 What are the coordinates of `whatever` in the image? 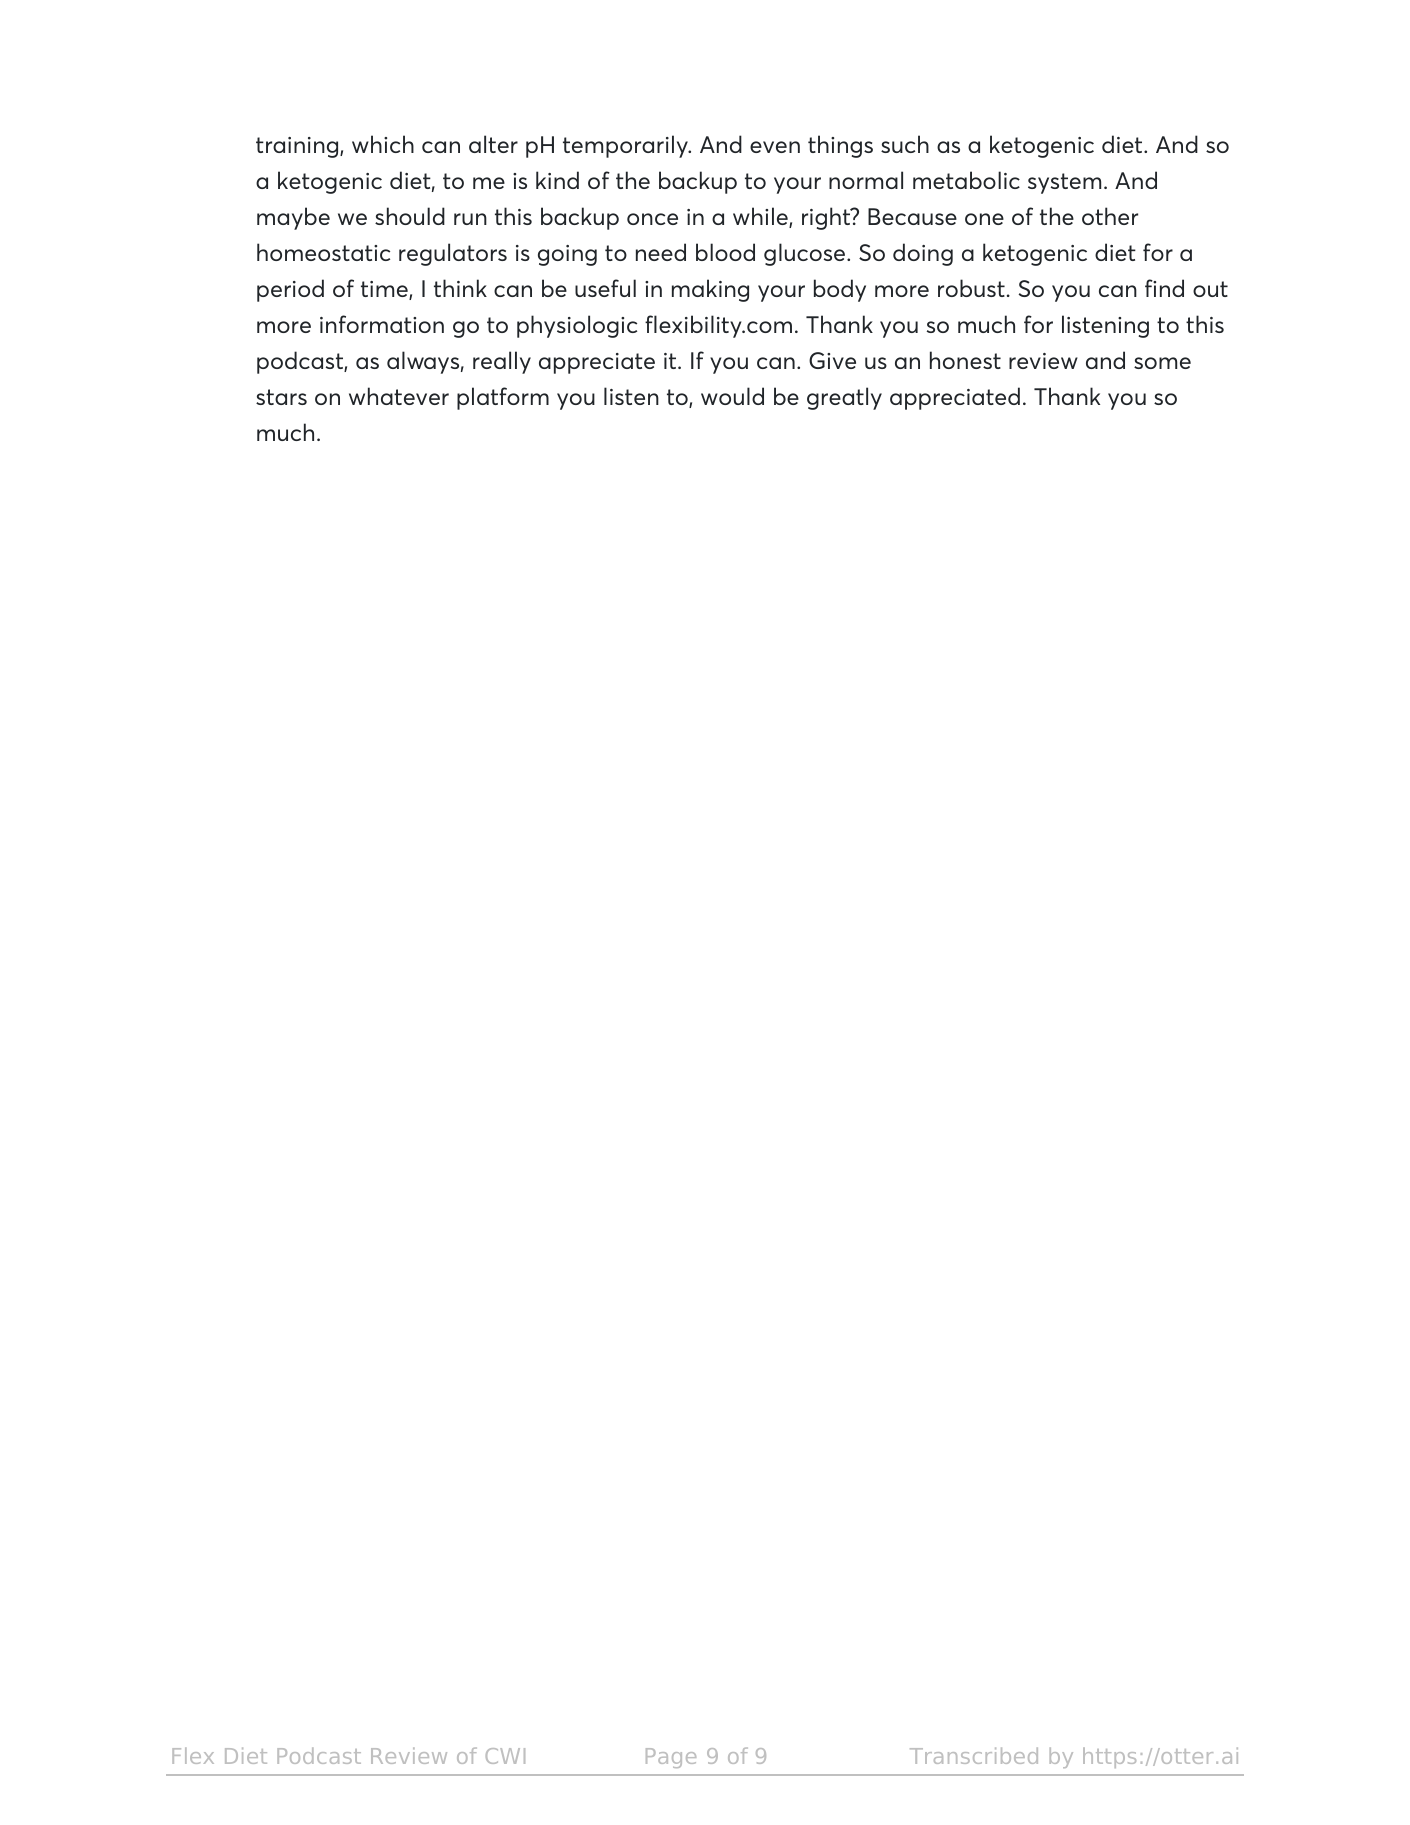 It's located at (399, 396).
